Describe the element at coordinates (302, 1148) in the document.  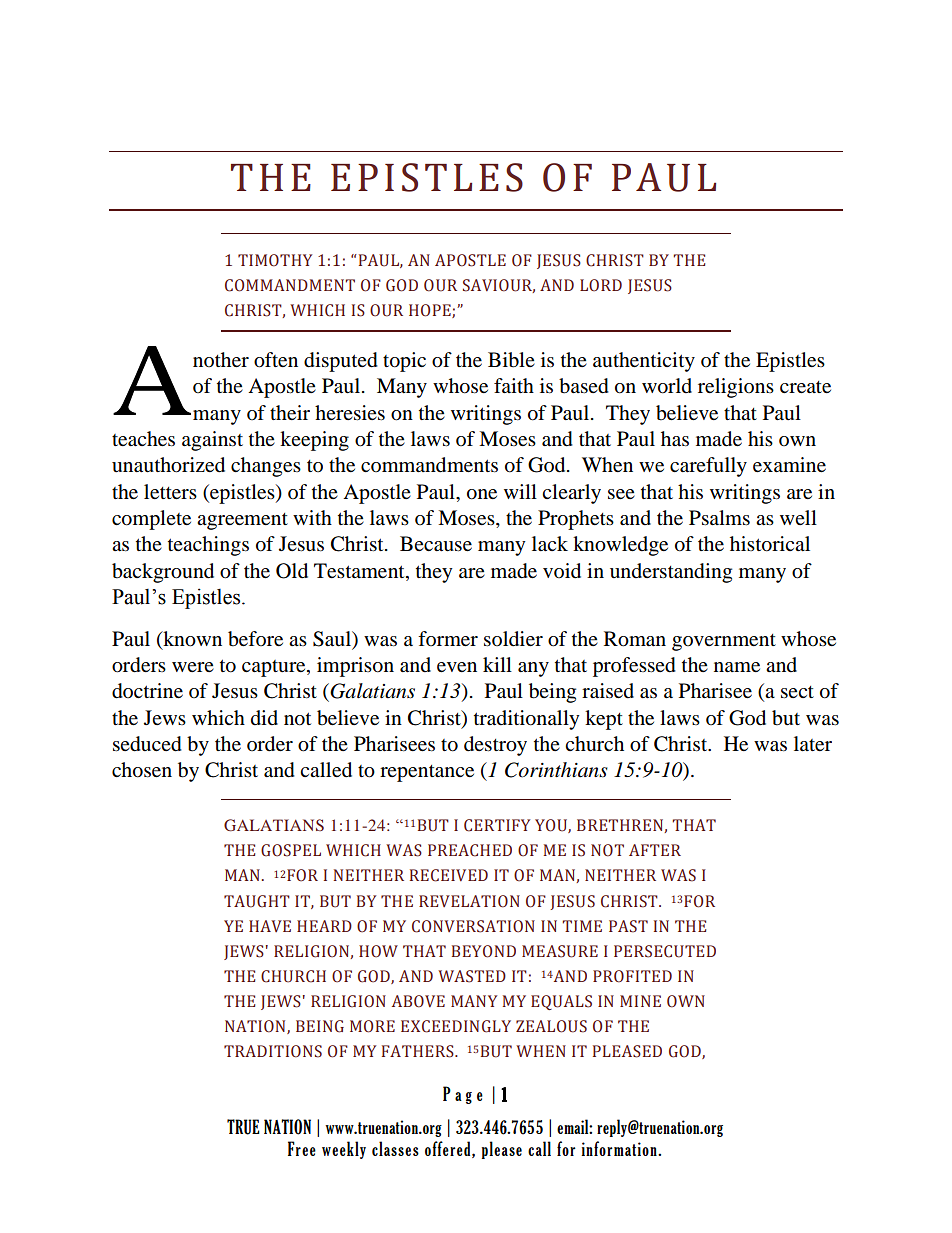
I see `Free` at that location.
